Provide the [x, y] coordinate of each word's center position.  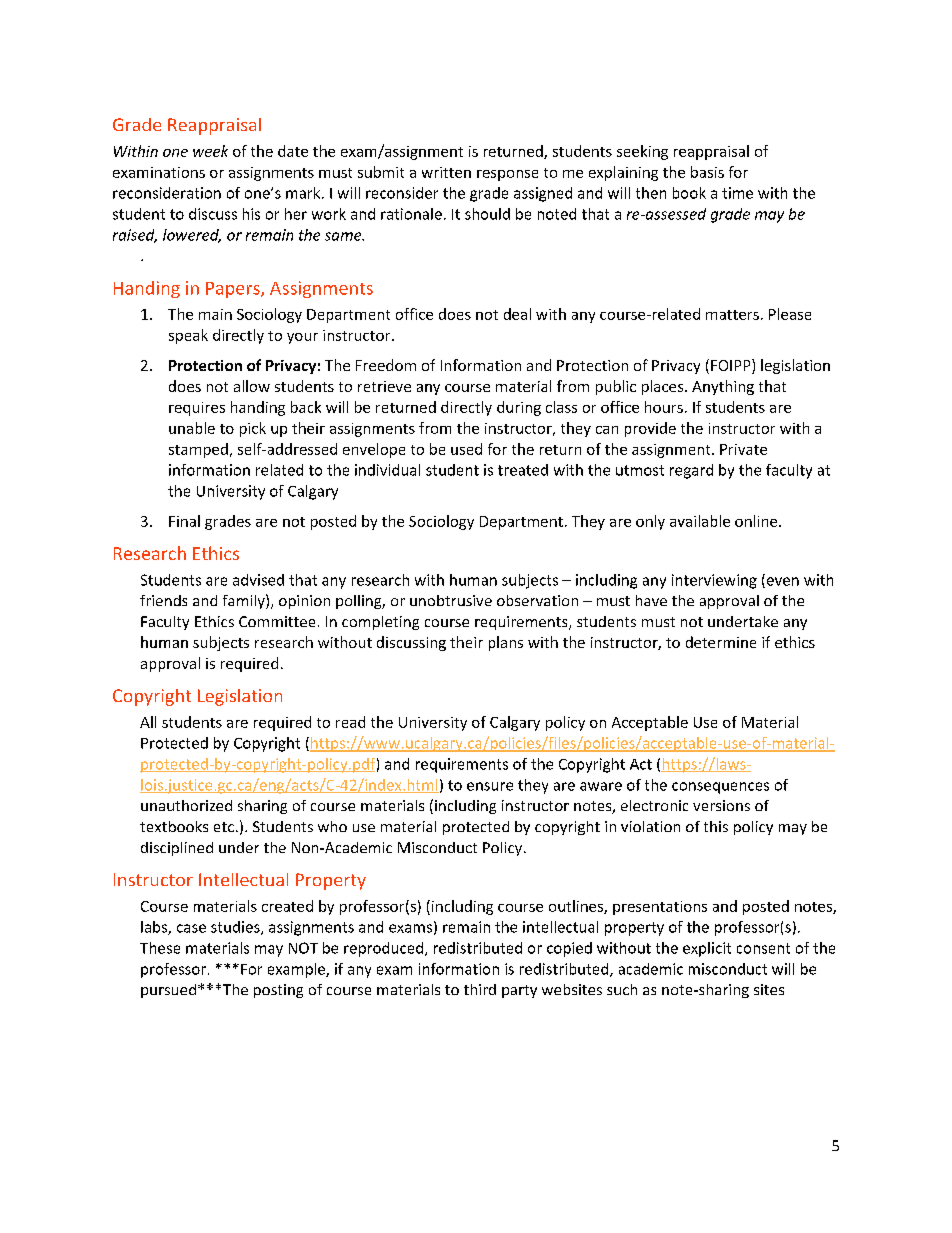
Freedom [386, 365]
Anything [723, 387]
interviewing [714, 581]
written [446, 172]
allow [252, 386]
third [480, 989]
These [160, 948]
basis [707, 172]
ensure [490, 786]
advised [258, 580]
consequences [720, 788]
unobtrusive [451, 600]
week [210, 151]
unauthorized [186, 805]
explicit [707, 949]
